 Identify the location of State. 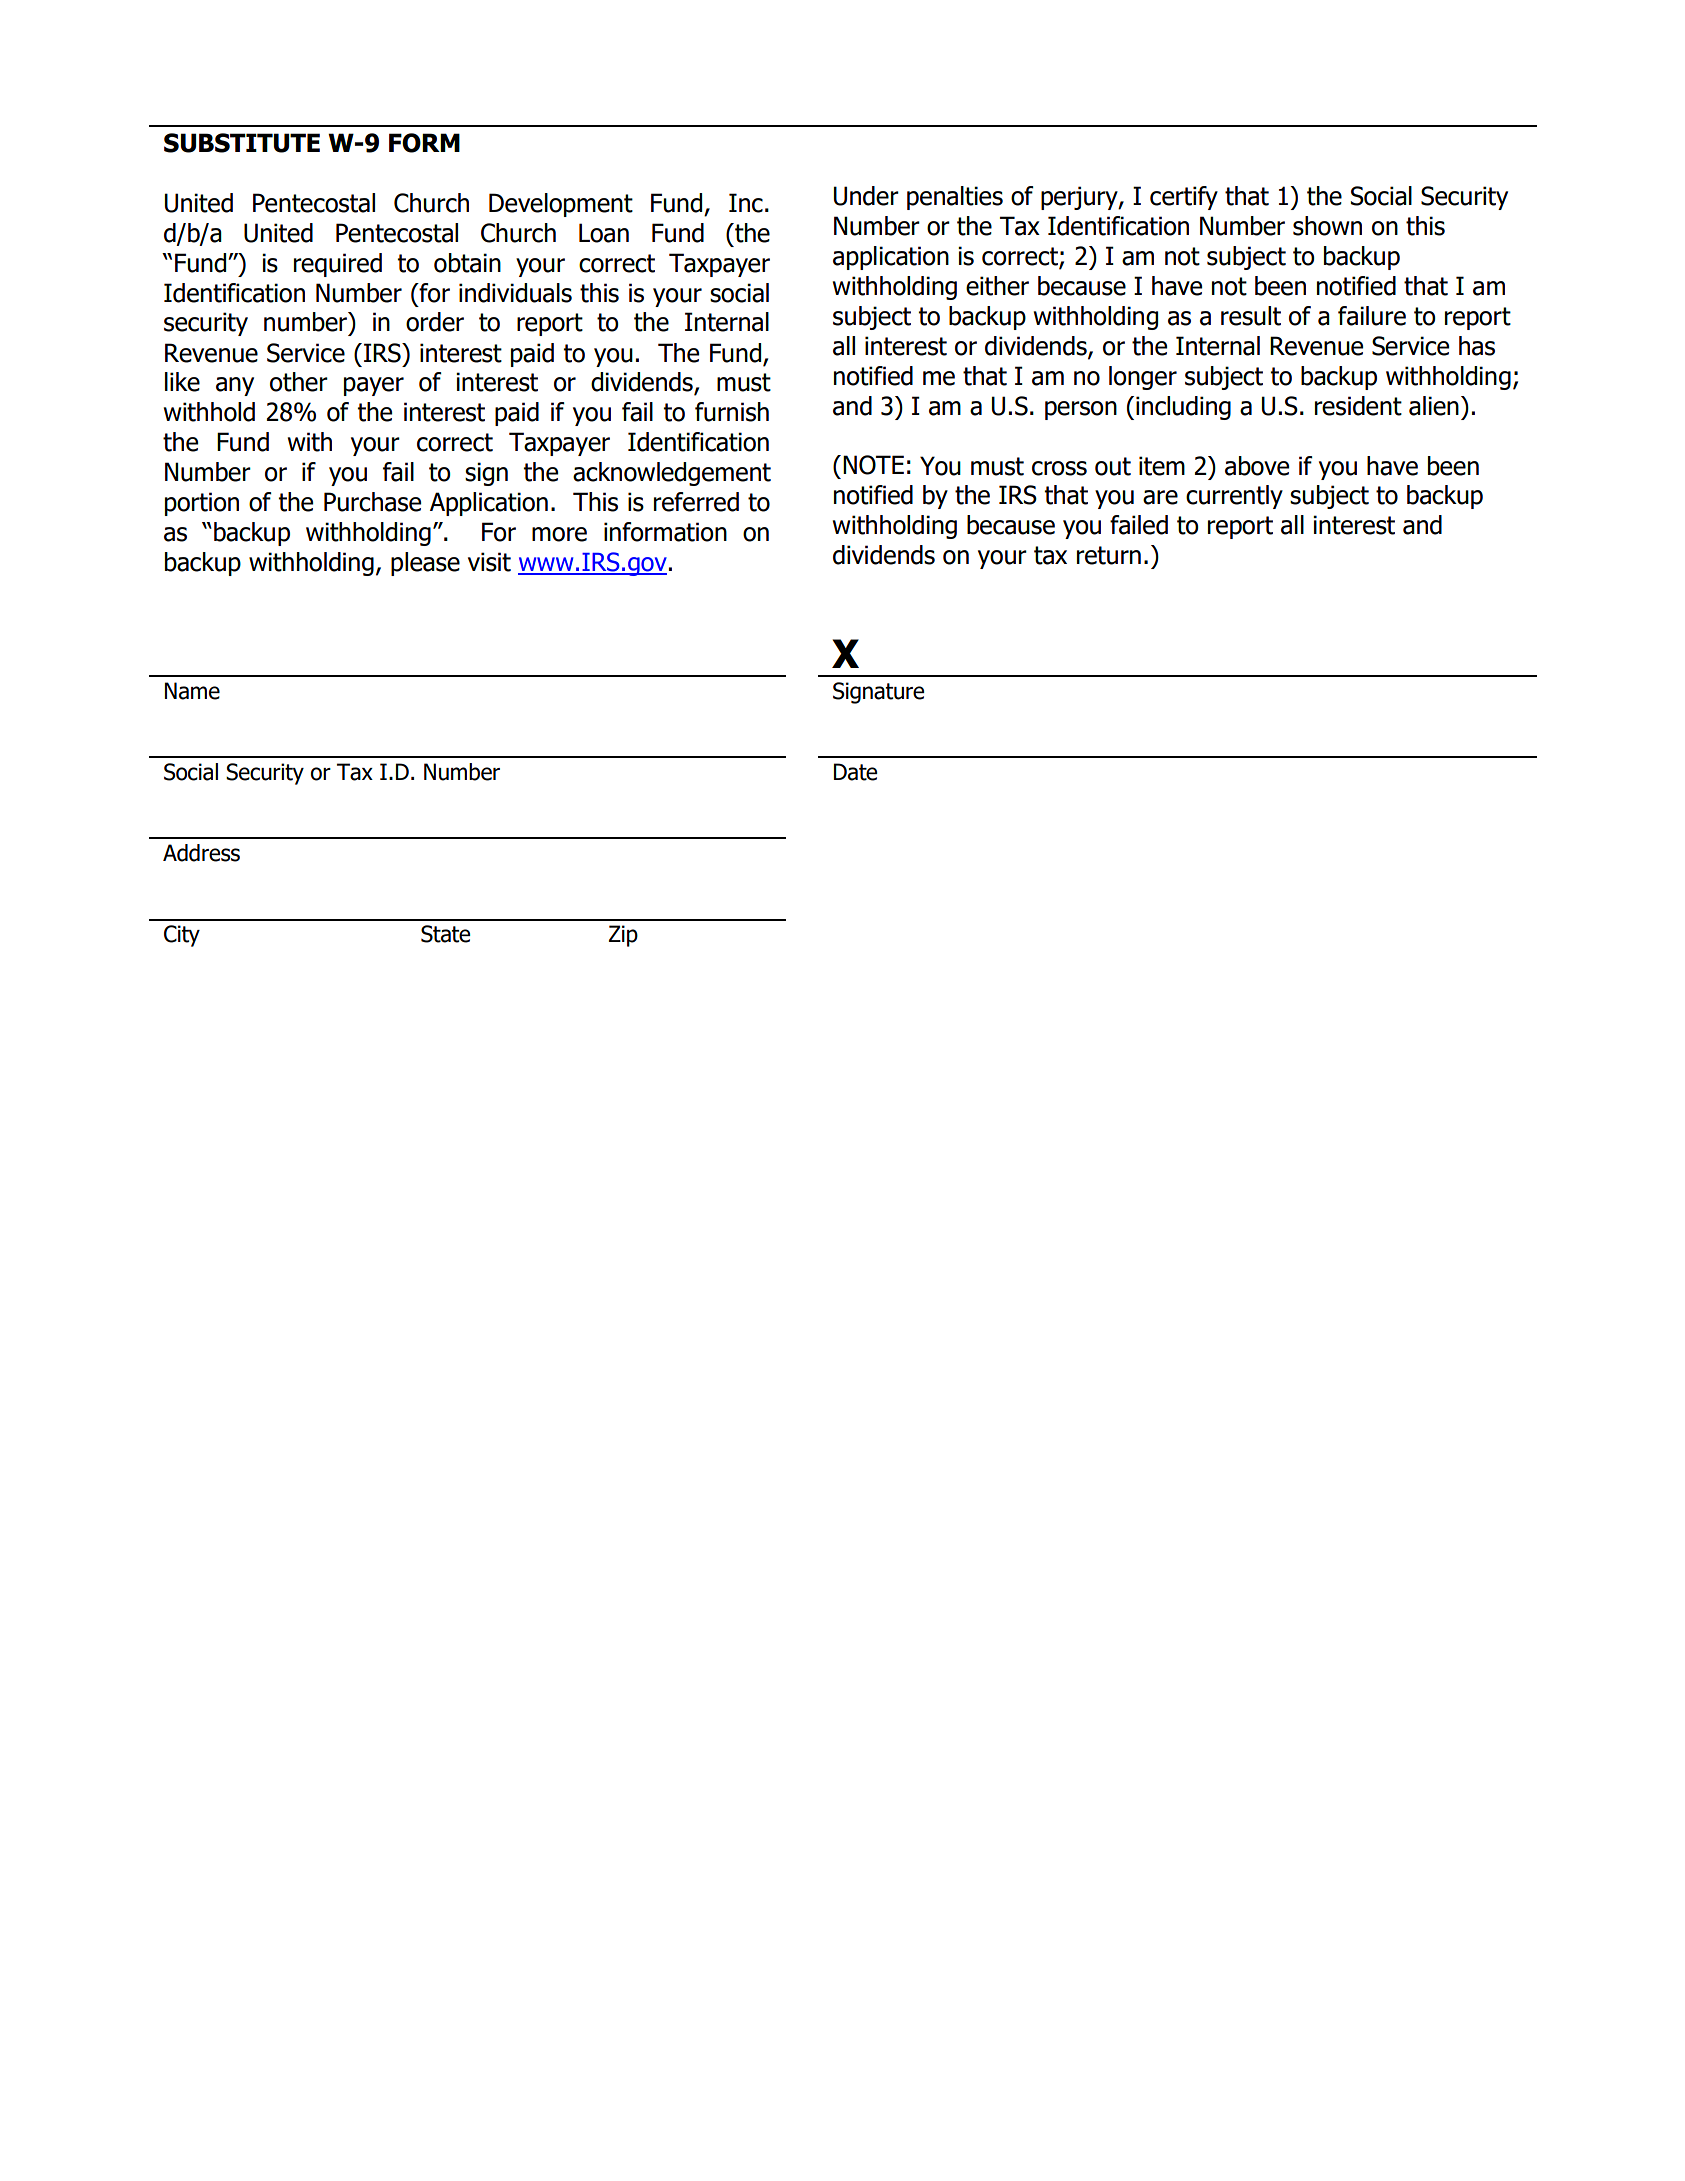
(445, 934).
